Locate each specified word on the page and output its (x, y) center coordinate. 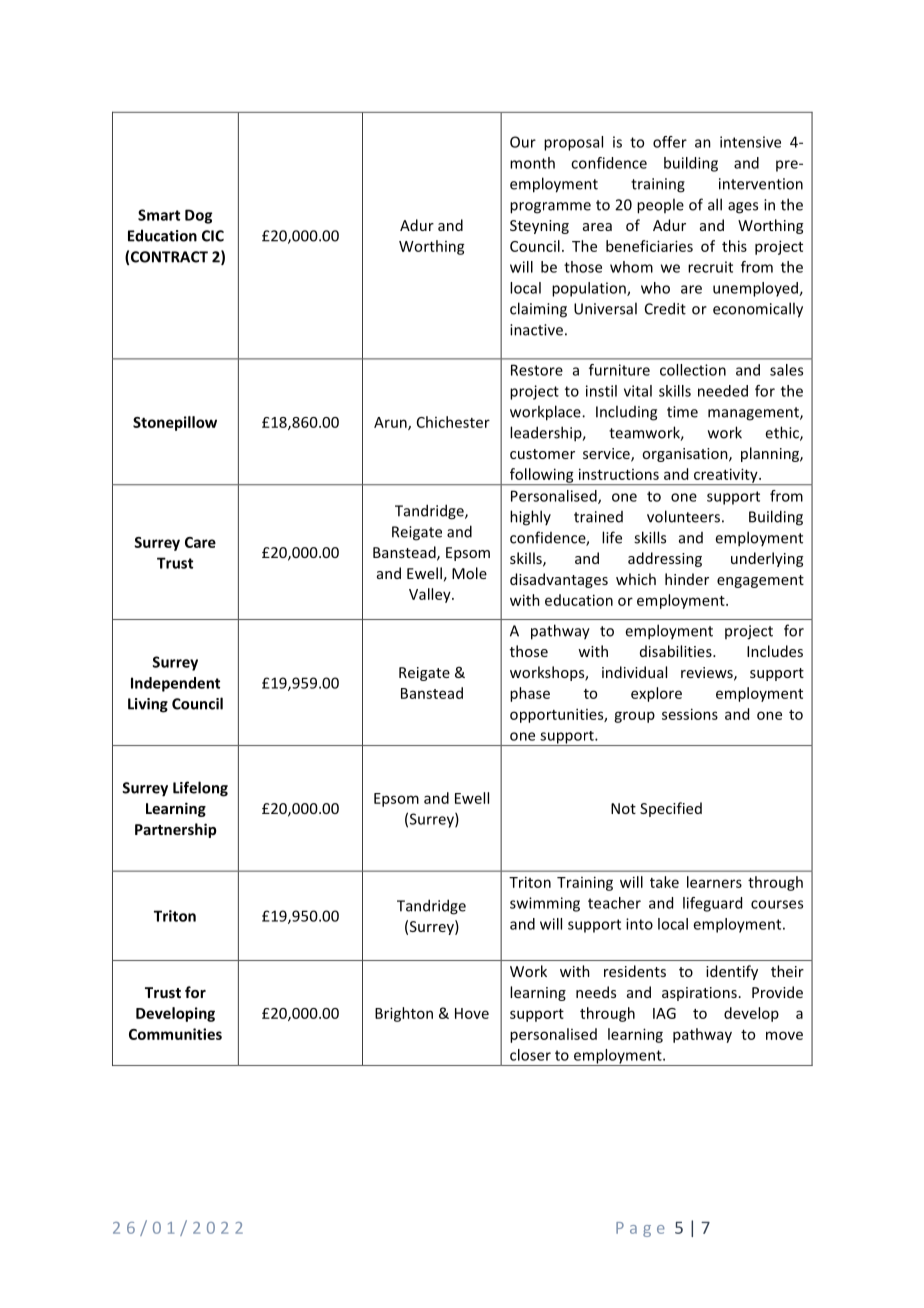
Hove (472, 1013)
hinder (687, 579)
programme (550, 208)
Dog (198, 216)
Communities (175, 1034)
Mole (469, 573)
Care (200, 542)
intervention (761, 184)
